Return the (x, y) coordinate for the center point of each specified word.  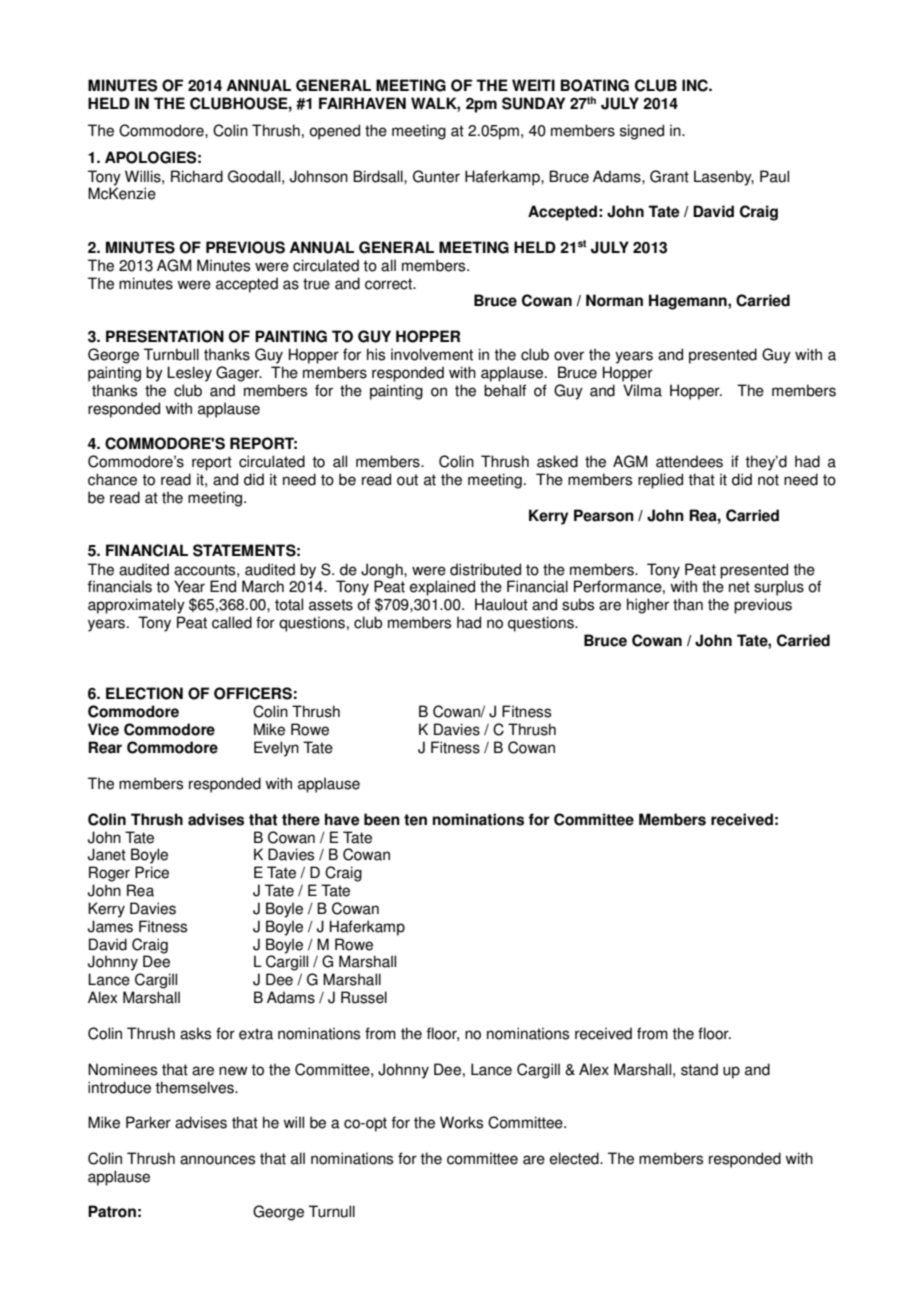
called (232, 622)
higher (648, 606)
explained (442, 588)
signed (642, 132)
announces (217, 1160)
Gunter (436, 176)
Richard (197, 176)
